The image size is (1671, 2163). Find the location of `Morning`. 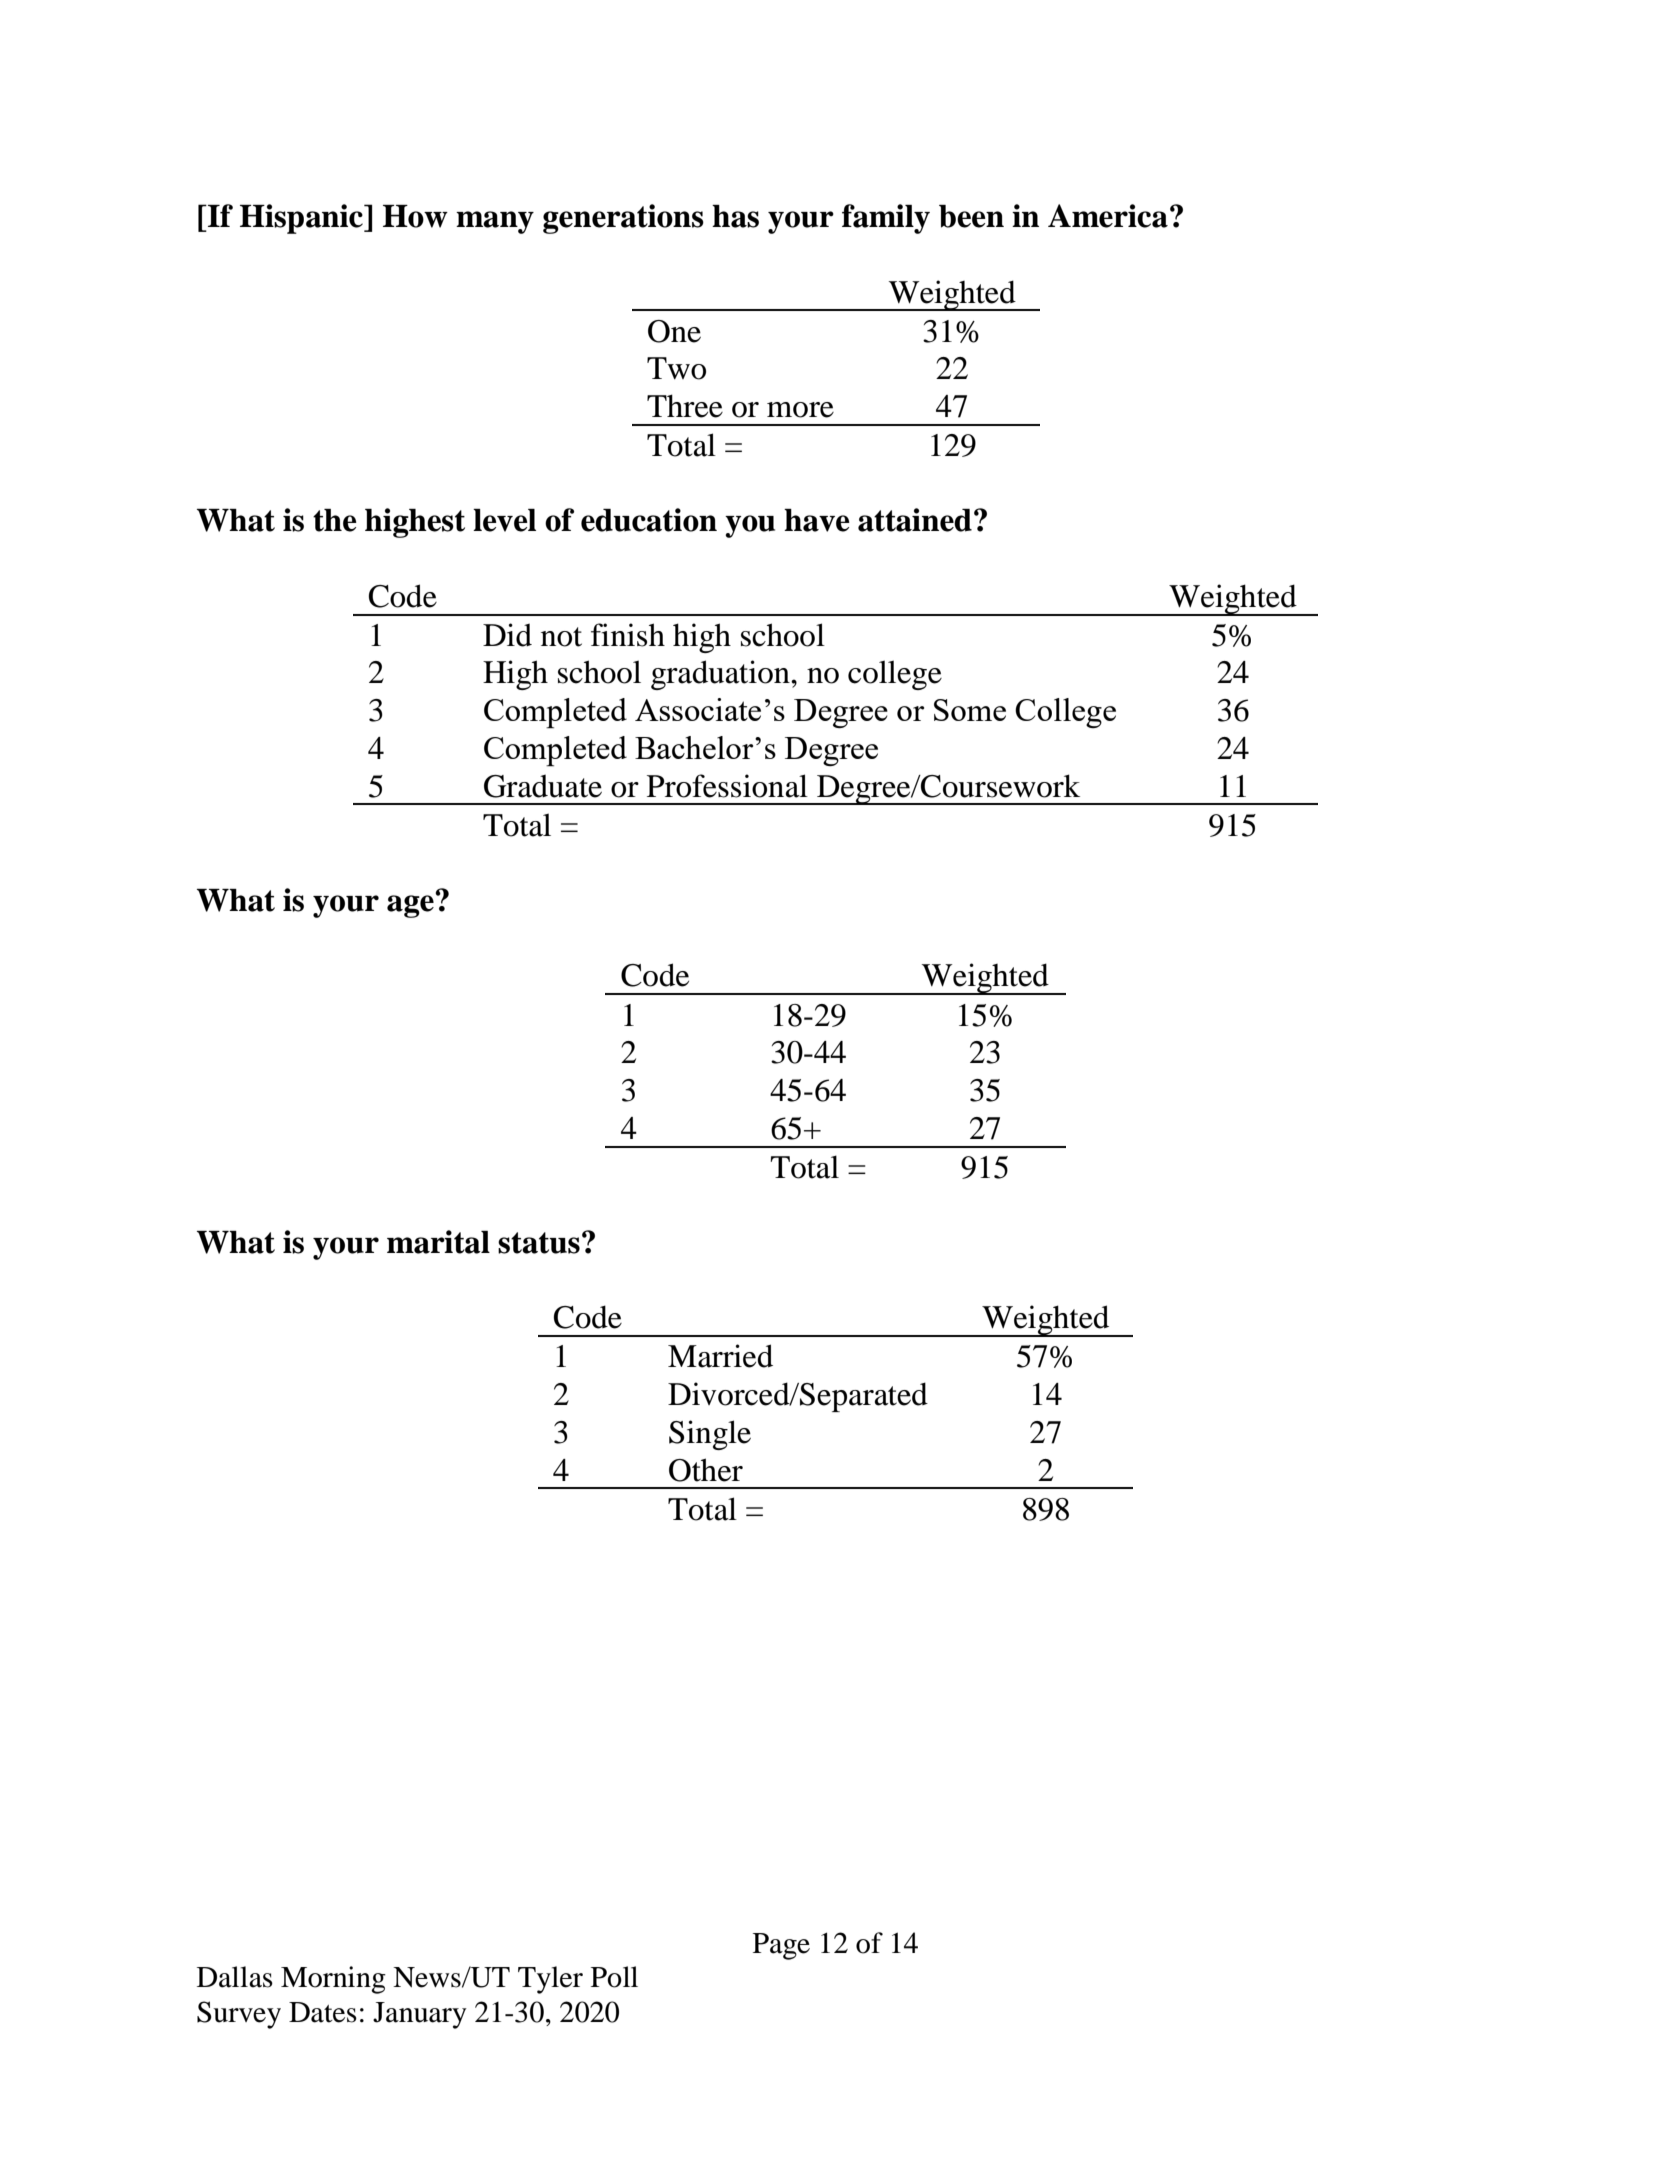

Morning is located at coordinates (333, 1980).
